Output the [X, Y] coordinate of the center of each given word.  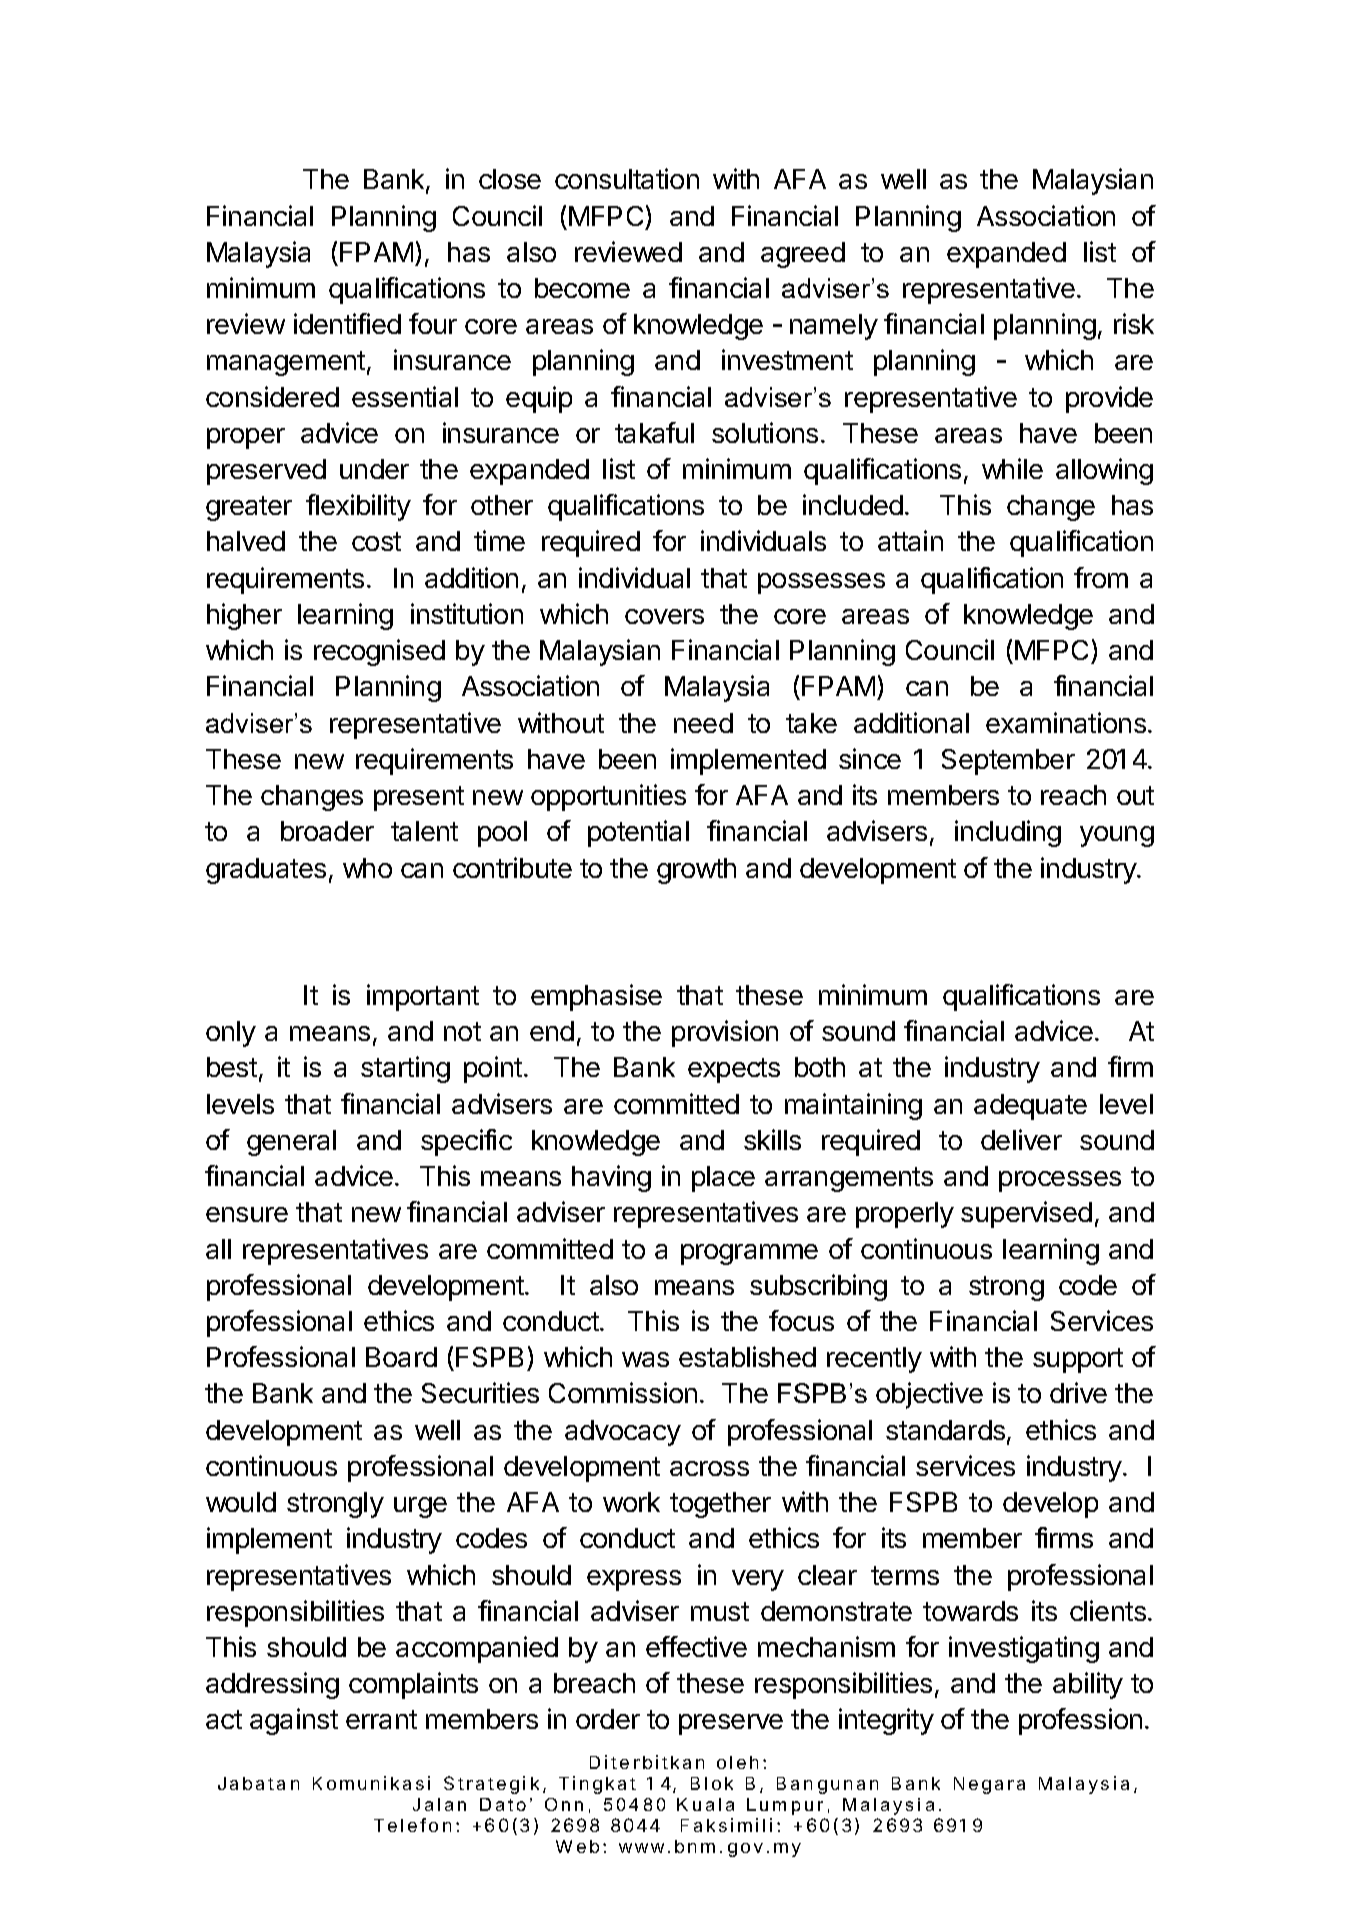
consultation [627, 178]
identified [347, 323]
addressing [272, 1685]
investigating [1024, 1649]
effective [696, 1646]
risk [1134, 323]
